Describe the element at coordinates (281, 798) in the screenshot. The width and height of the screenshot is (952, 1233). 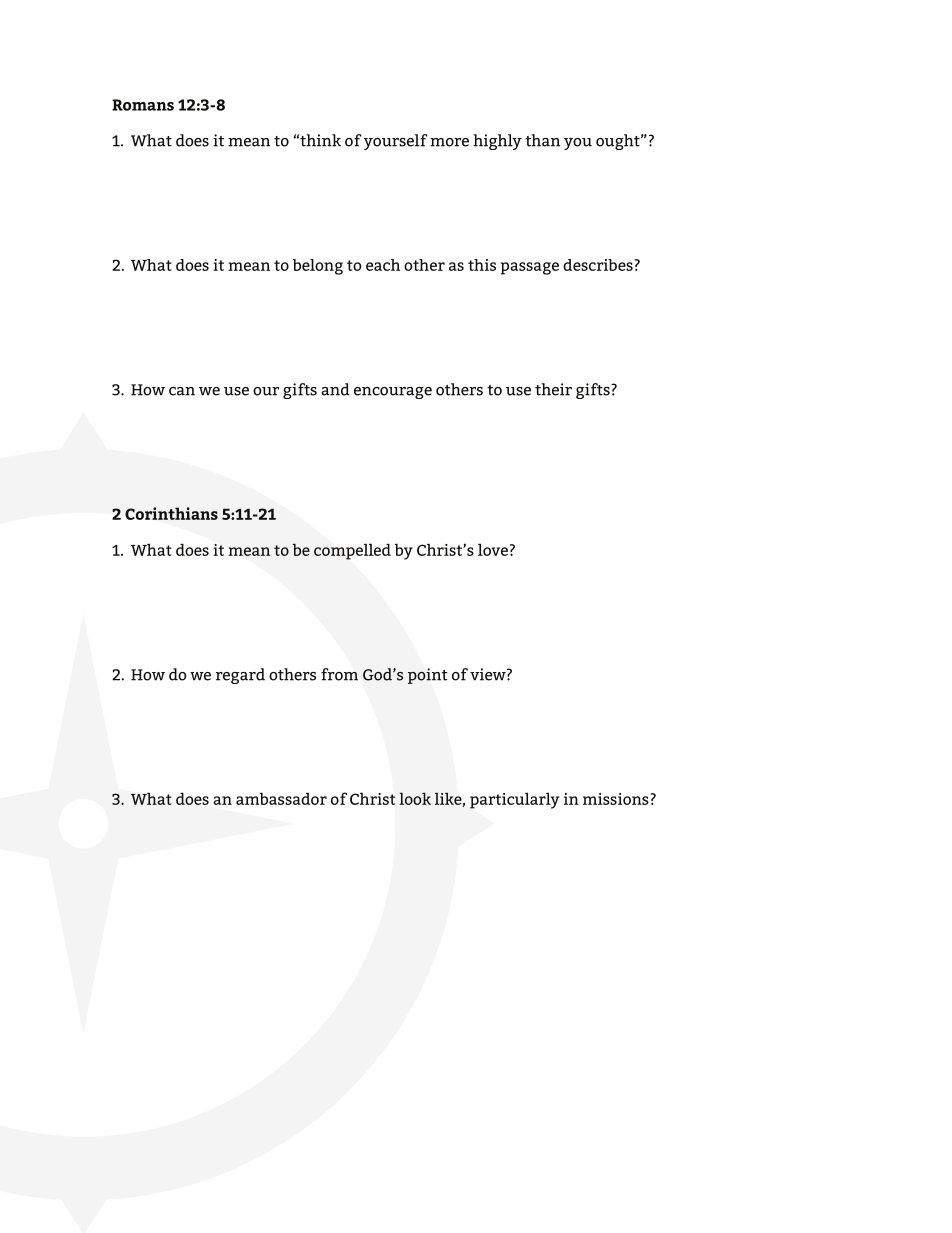
I see `ambassador` at that location.
